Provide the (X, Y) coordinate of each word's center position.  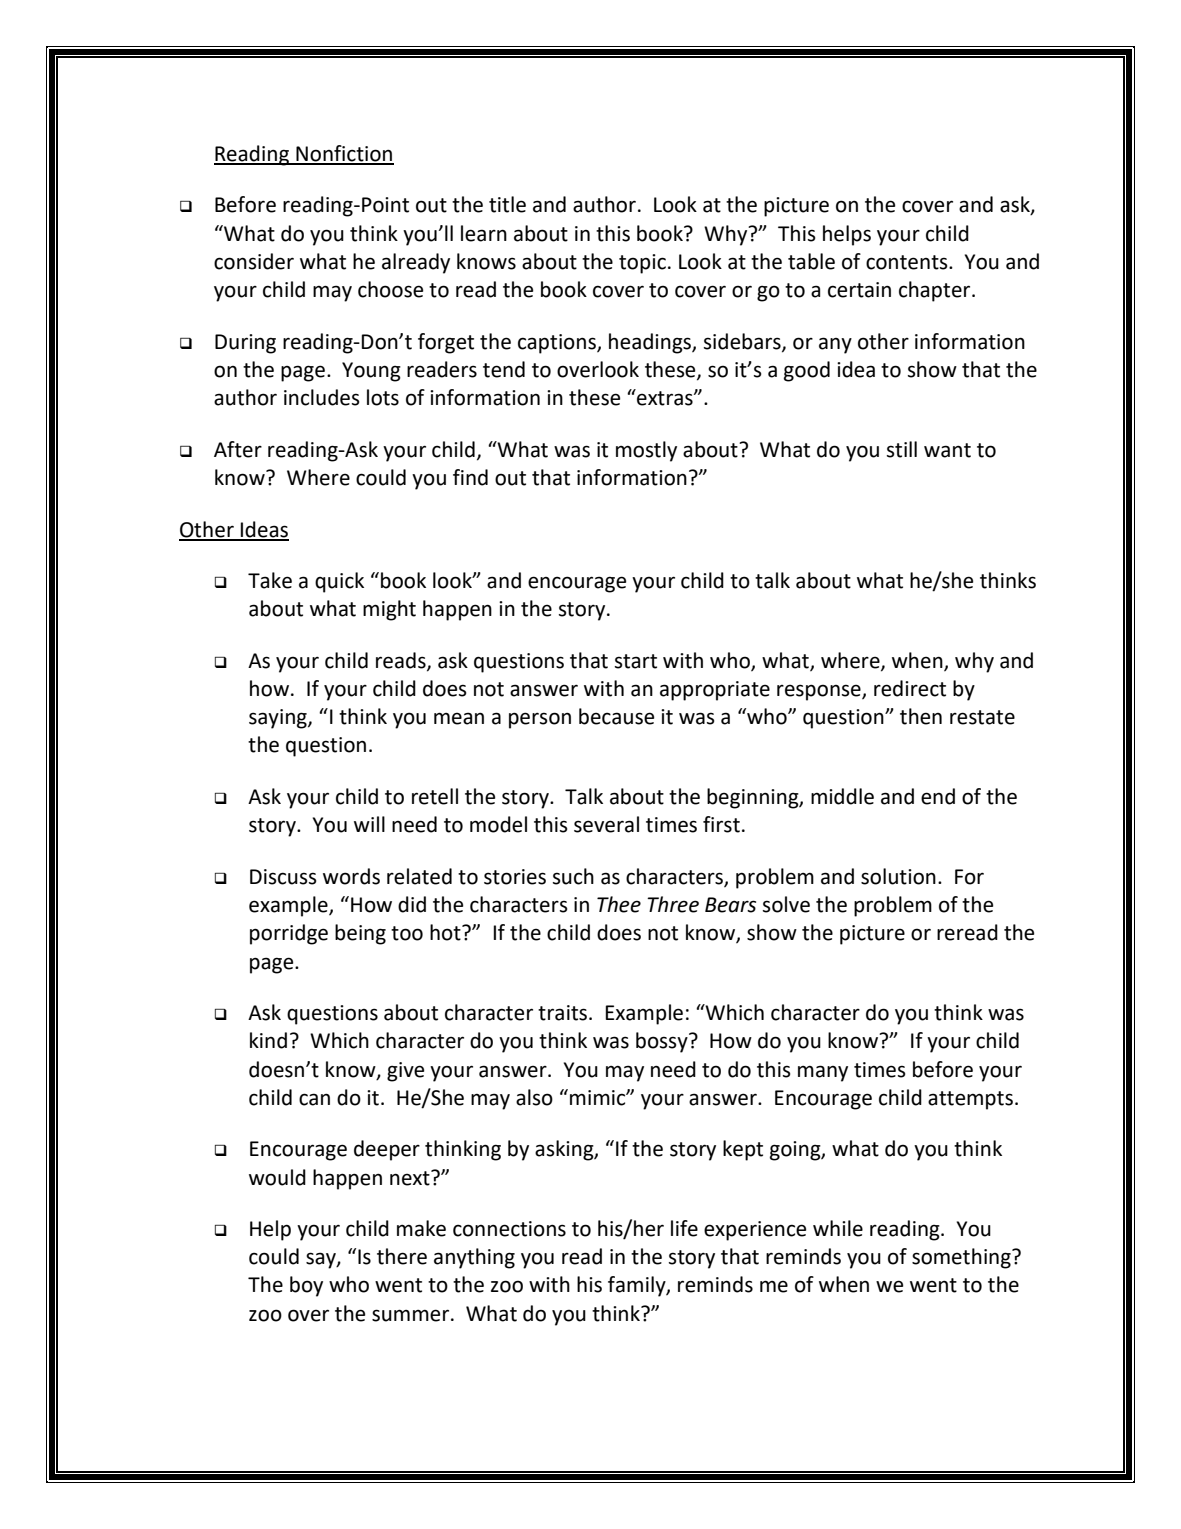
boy (306, 1286)
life (684, 1228)
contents (908, 262)
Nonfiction (344, 154)
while (838, 1228)
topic (642, 264)
